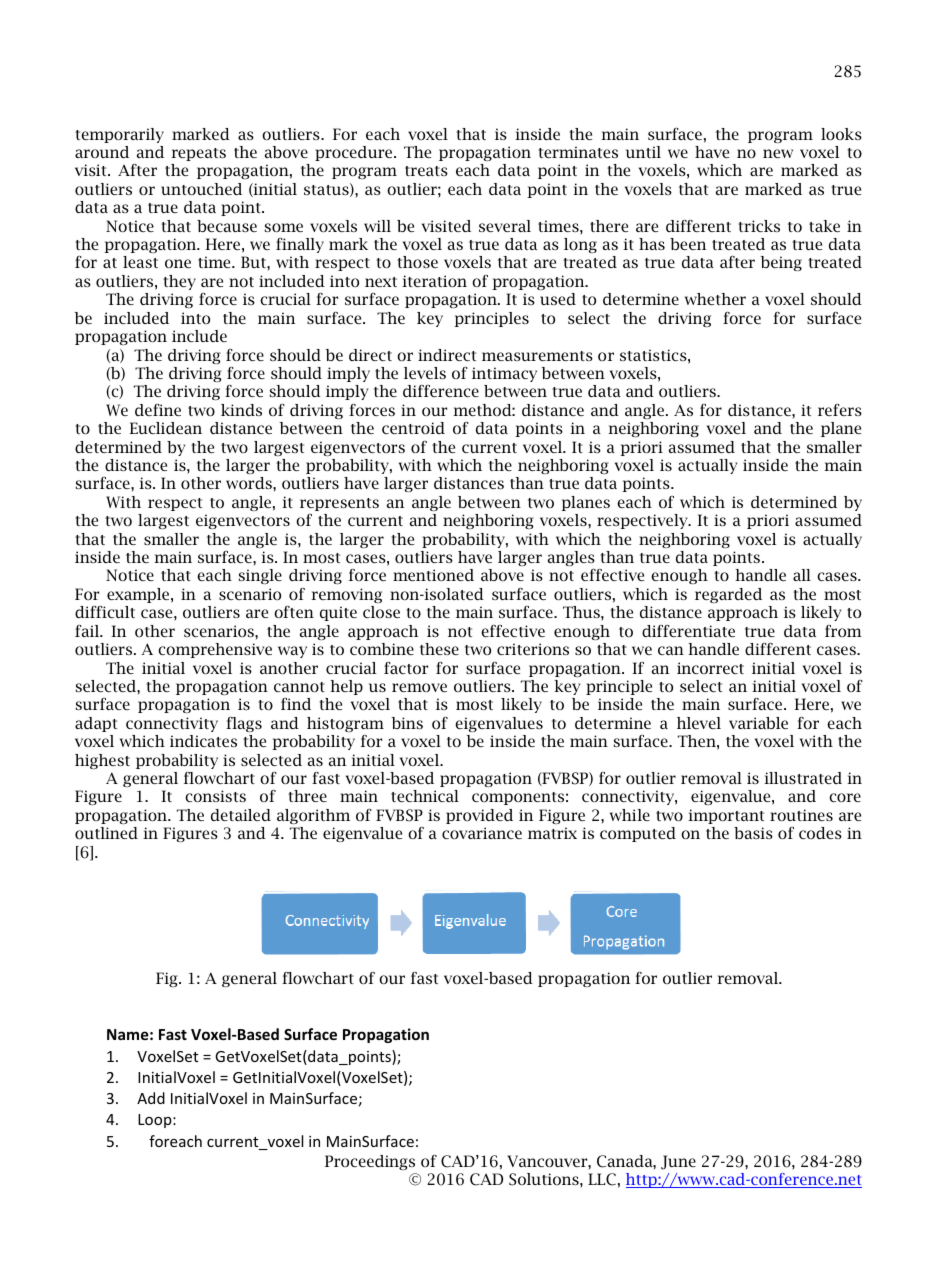  I want to click on incorrect, so click(710, 668).
